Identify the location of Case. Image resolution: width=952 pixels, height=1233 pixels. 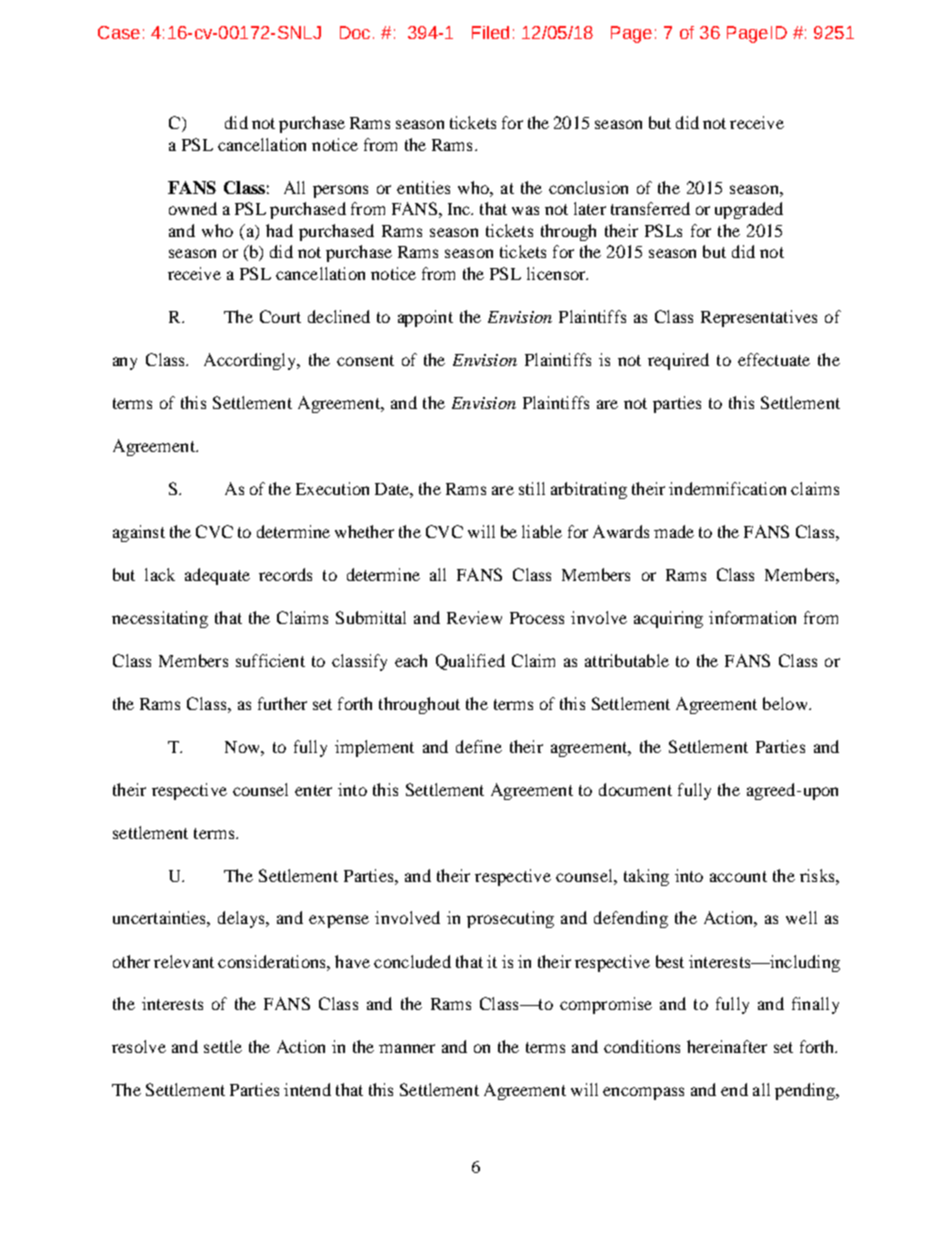
(119, 32).
